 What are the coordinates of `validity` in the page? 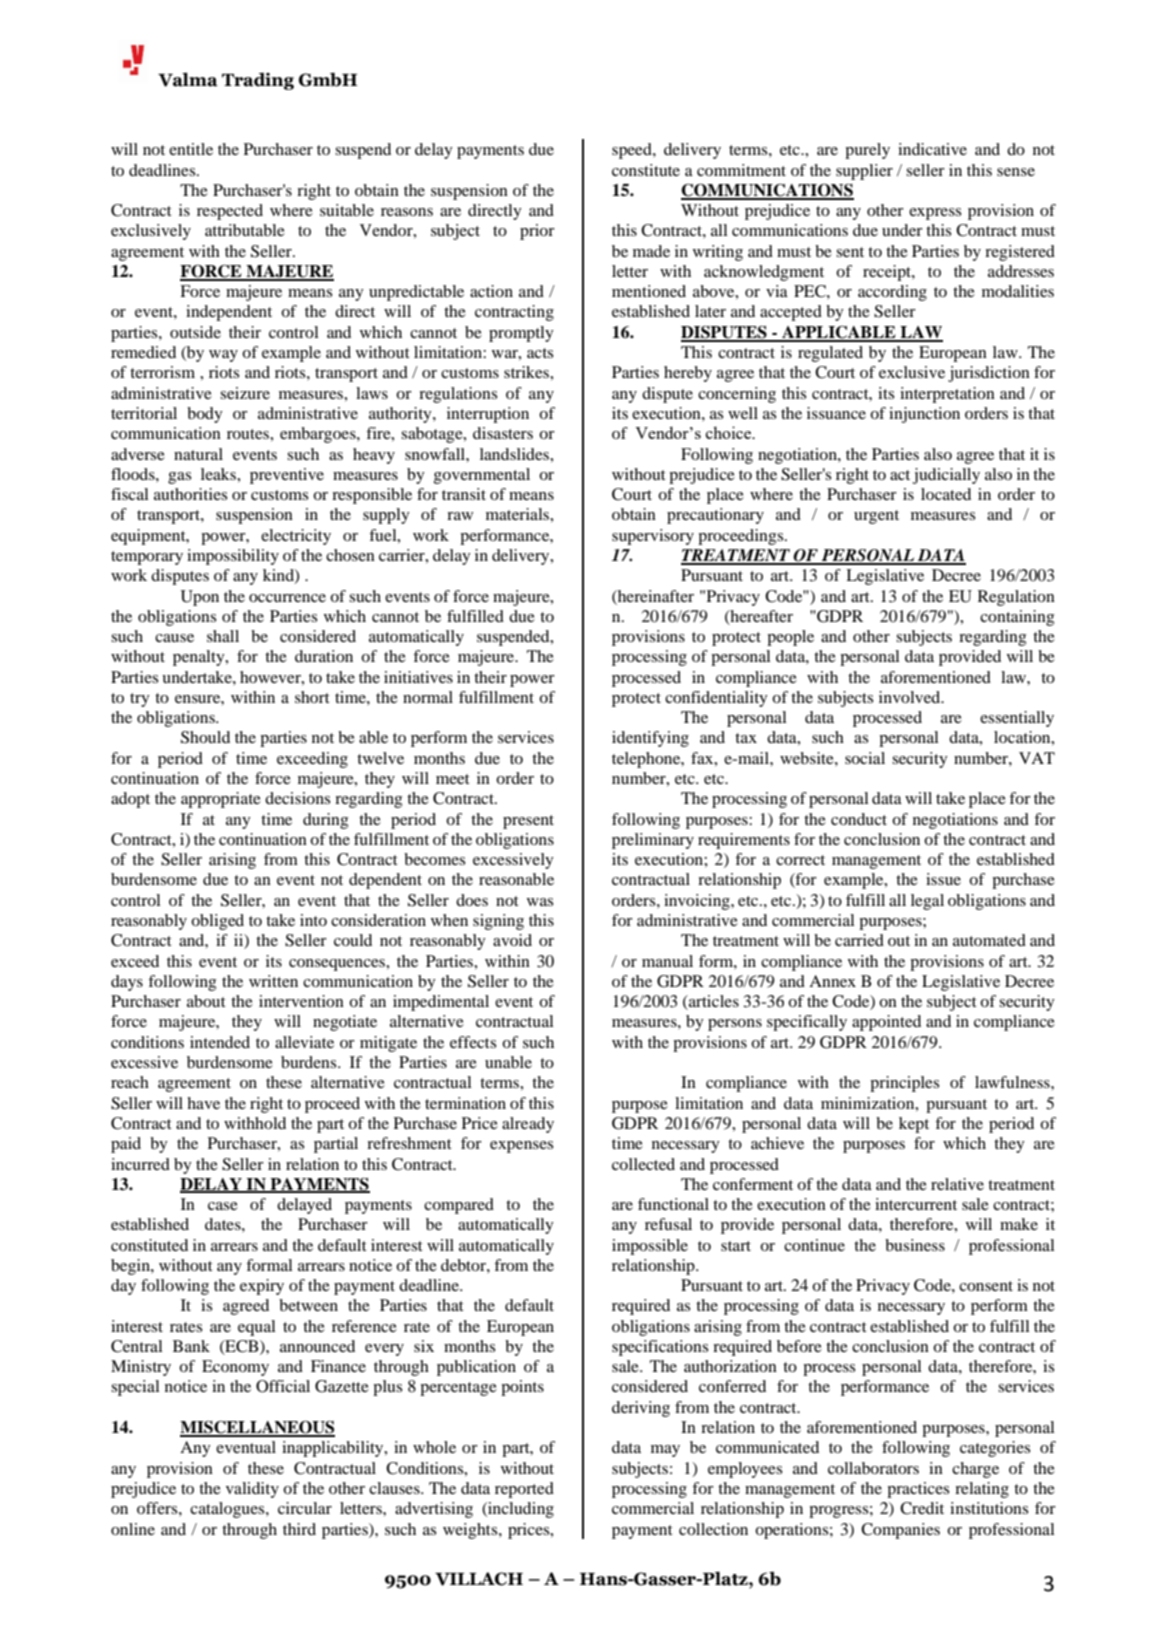 It's located at (252, 1490).
